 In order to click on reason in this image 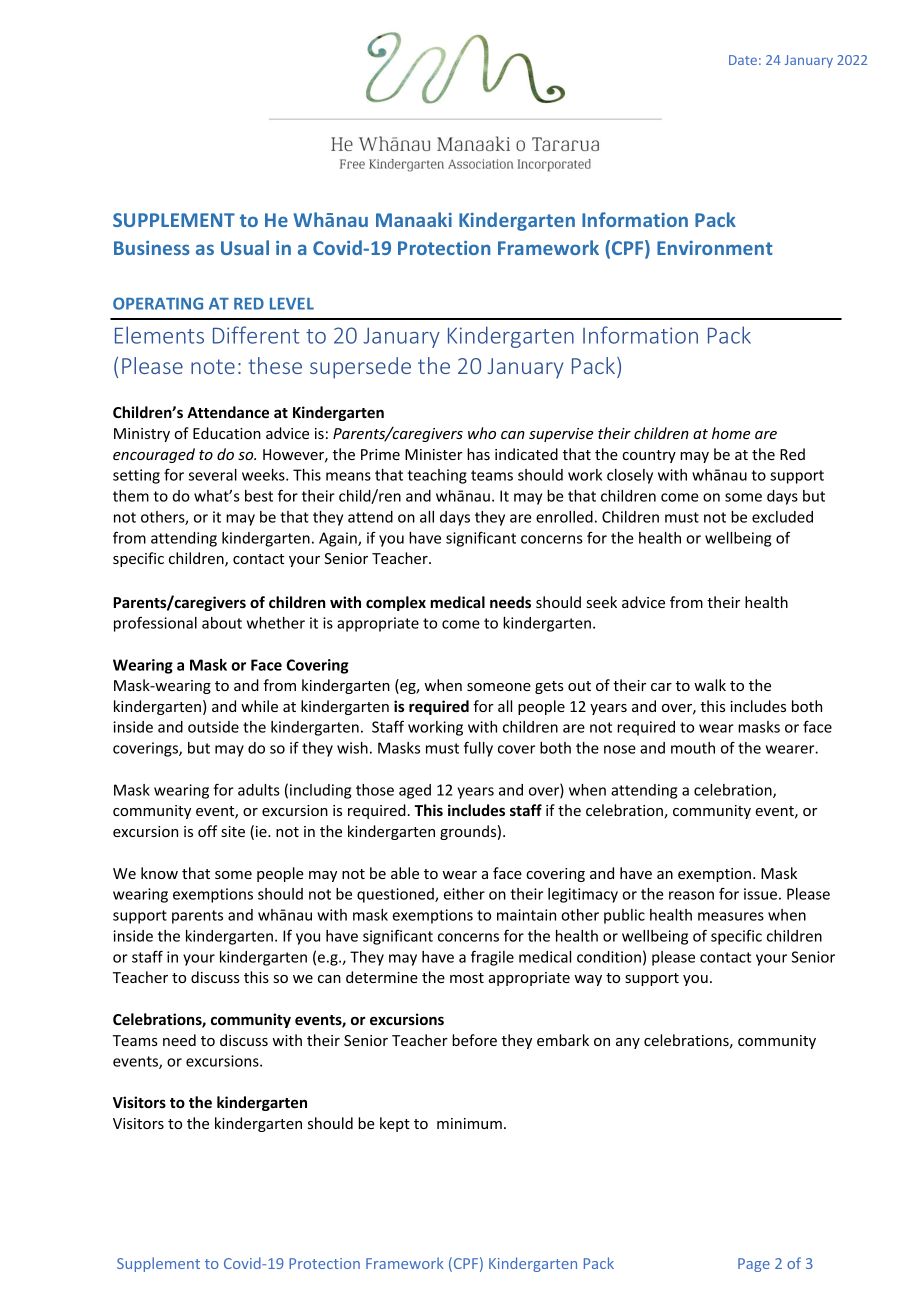, I will do `click(691, 895)`.
